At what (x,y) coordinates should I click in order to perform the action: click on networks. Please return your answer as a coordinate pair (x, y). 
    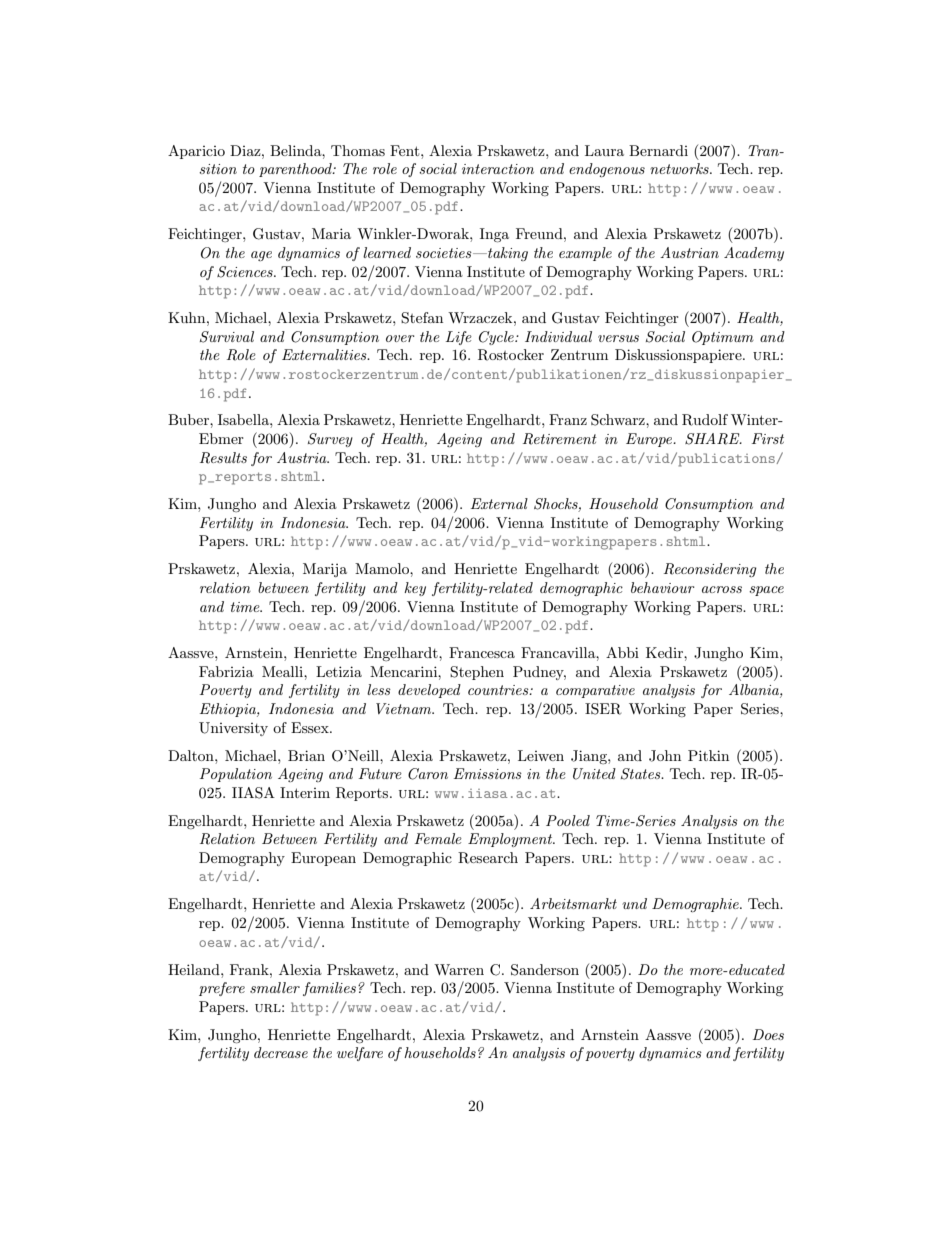
    Looking at the image, I should click on (680, 168).
